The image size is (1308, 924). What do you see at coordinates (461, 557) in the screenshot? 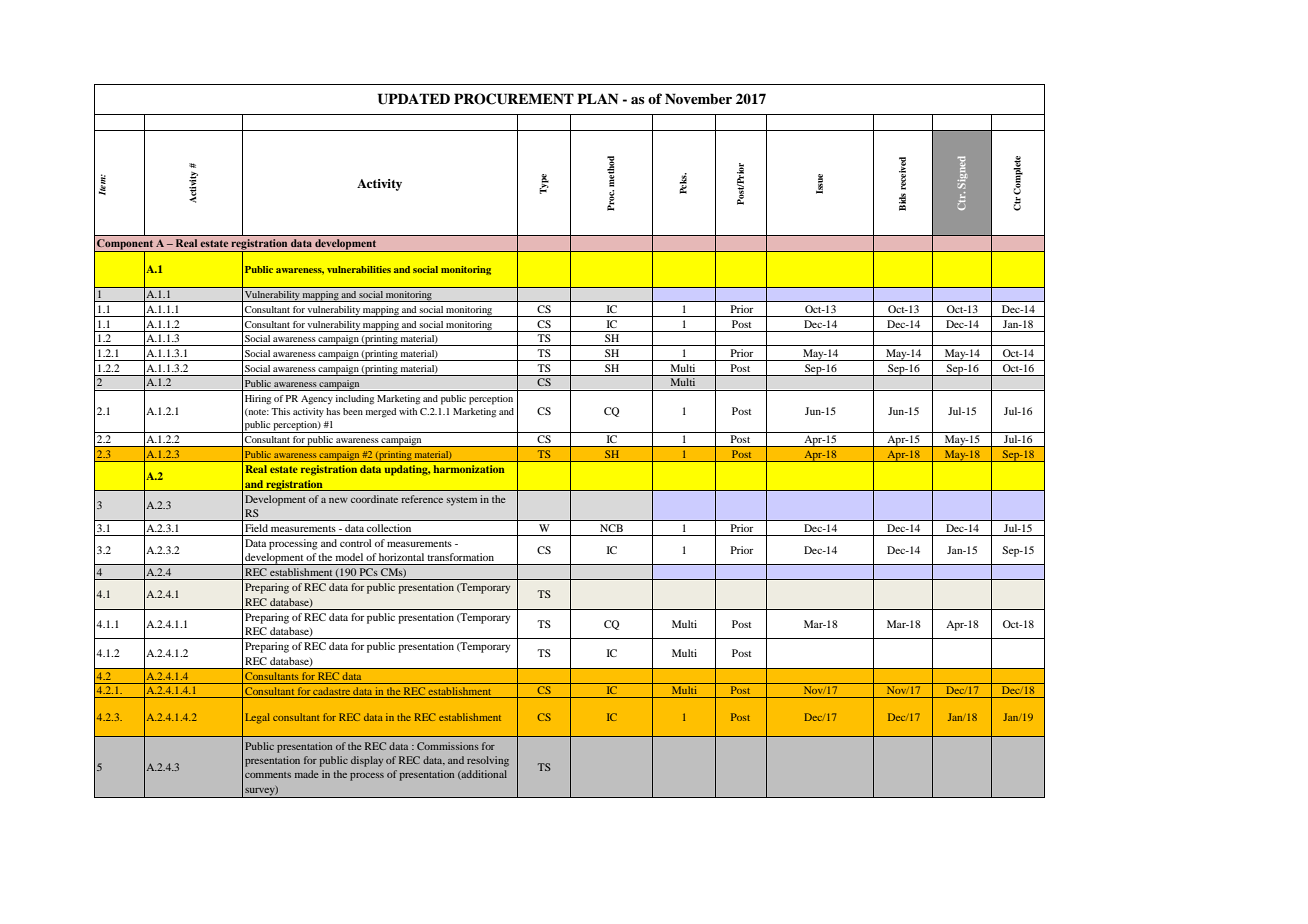
I see `transformation` at bounding box center [461, 557].
